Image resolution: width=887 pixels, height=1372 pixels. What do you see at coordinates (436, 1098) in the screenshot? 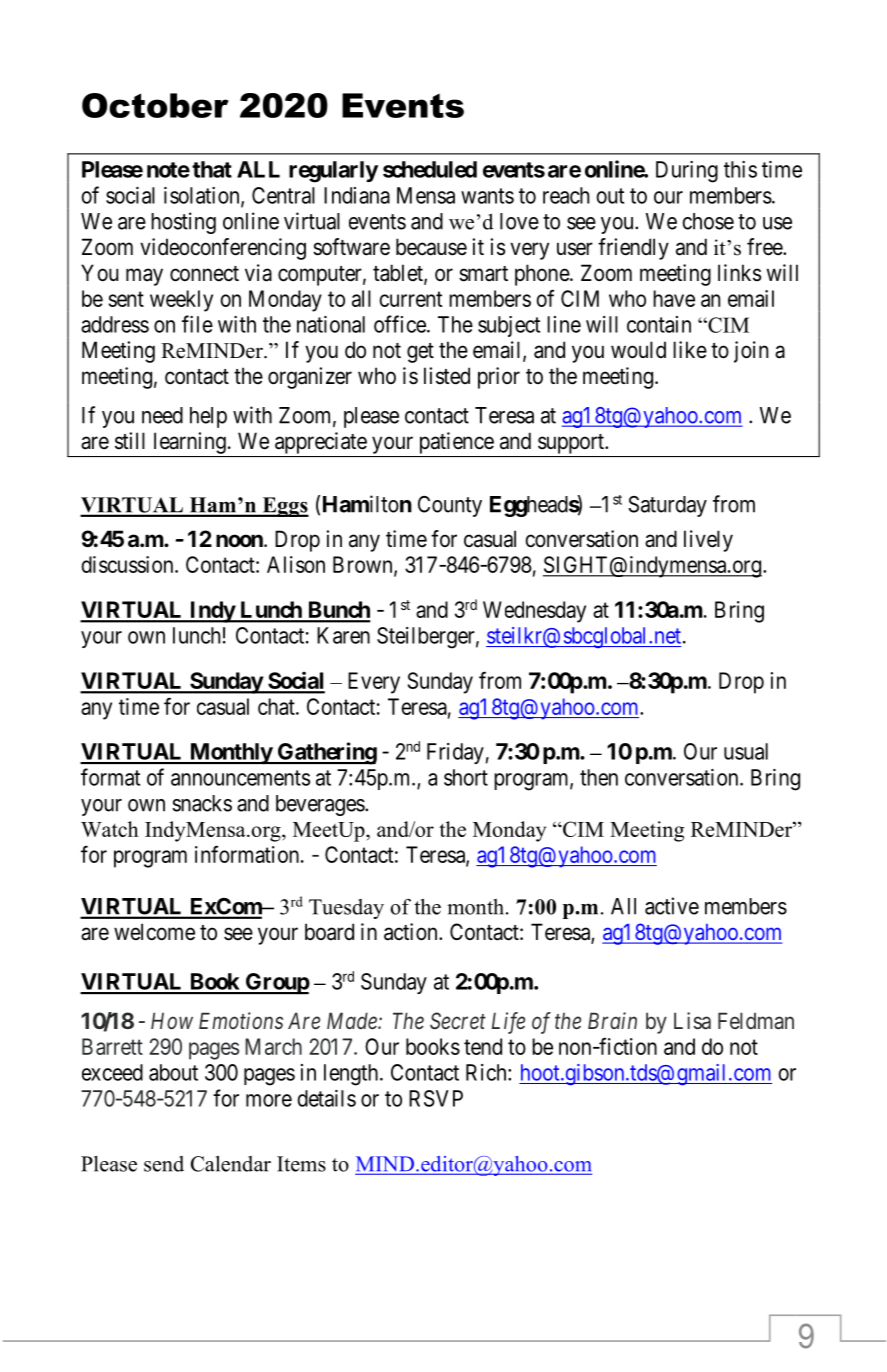
I see `RSVP` at bounding box center [436, 1098].
